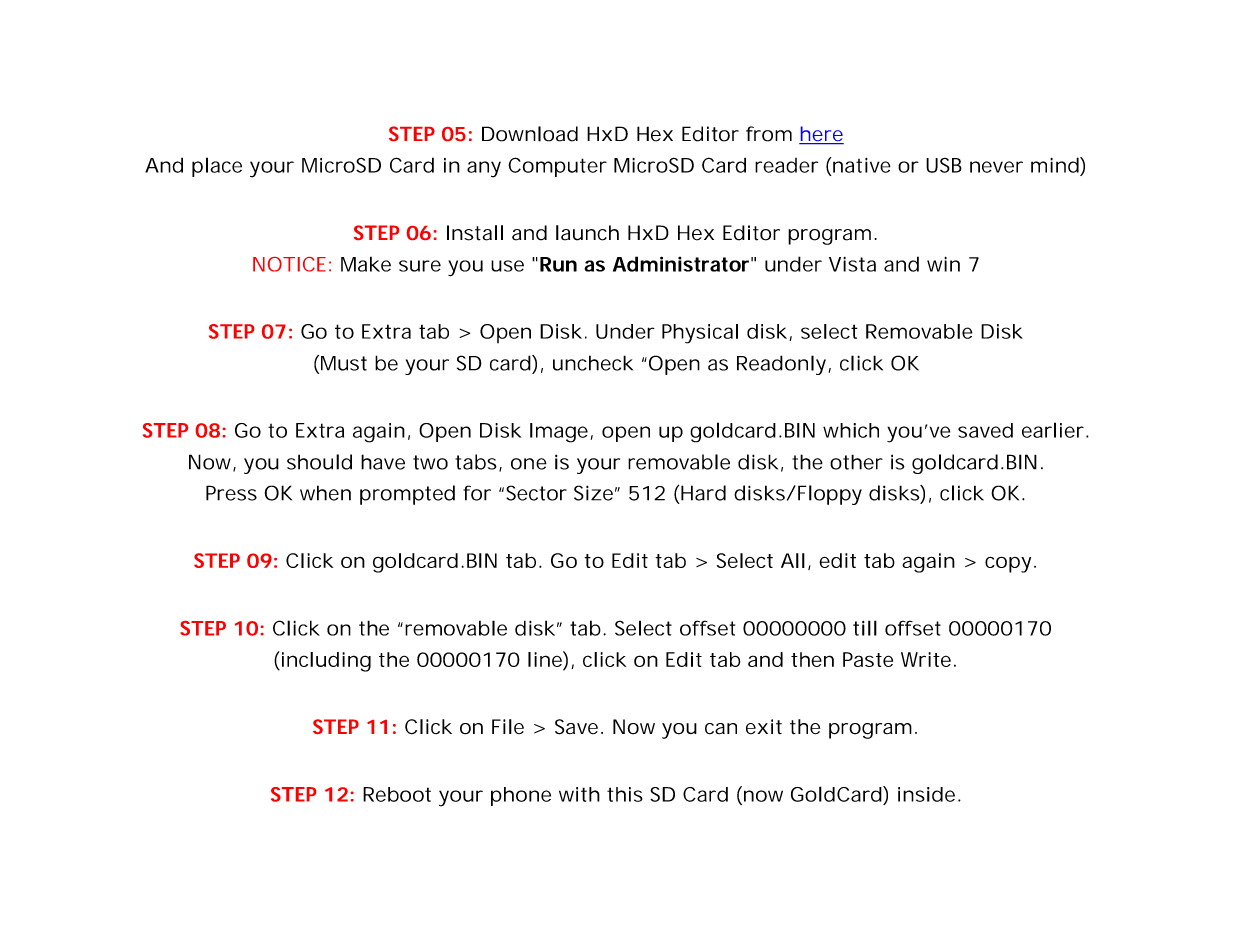  I want to click on Image, so click(559, 433).
